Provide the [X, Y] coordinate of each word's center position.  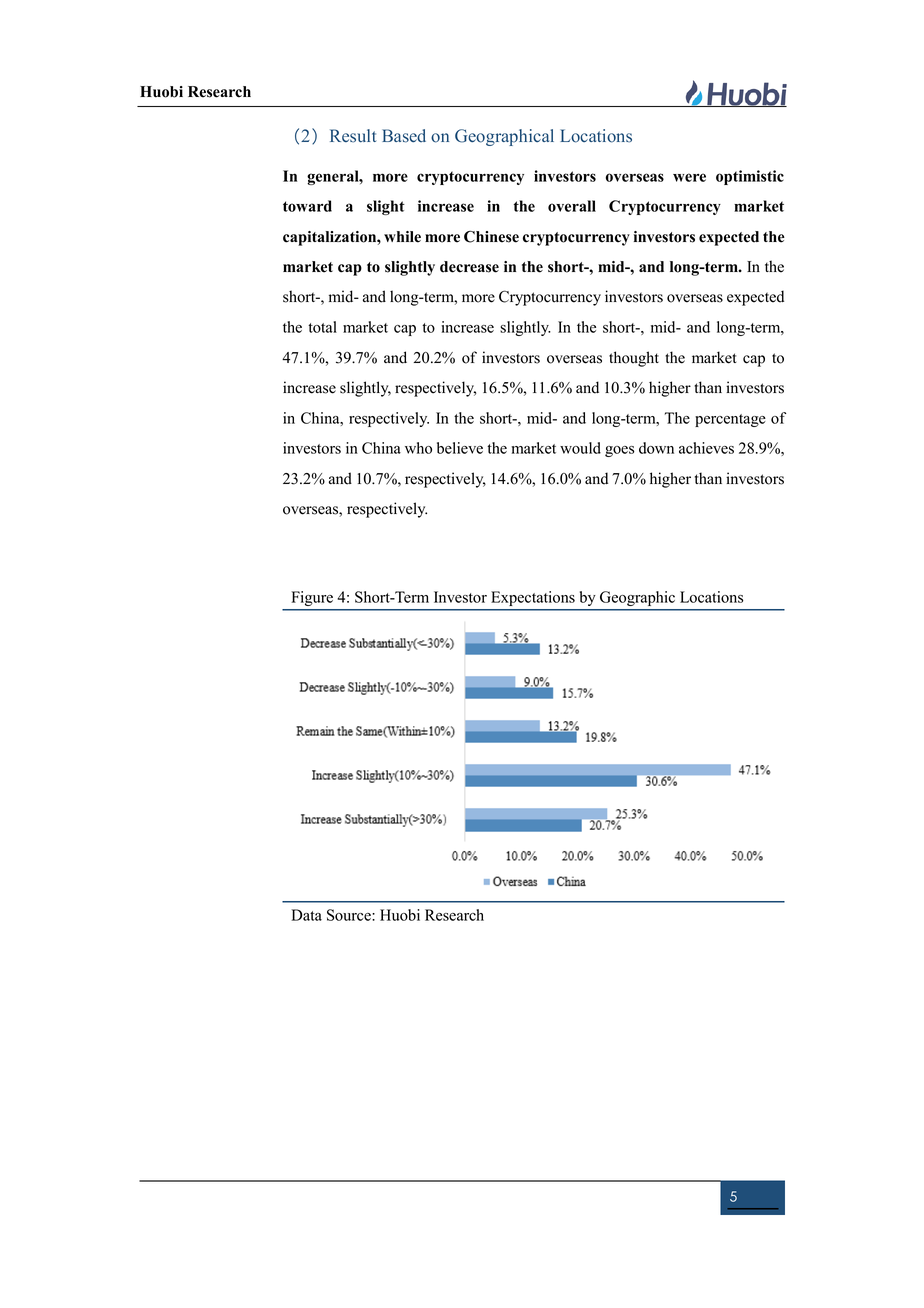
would [580, 448]
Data [306, 915]
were [689, 177]
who [418, 448]
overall [572, 206]
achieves [706, 448]
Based [404, 136]
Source [350, 915]
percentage [730, 420]
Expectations [533, 598]
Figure [312, 598]
